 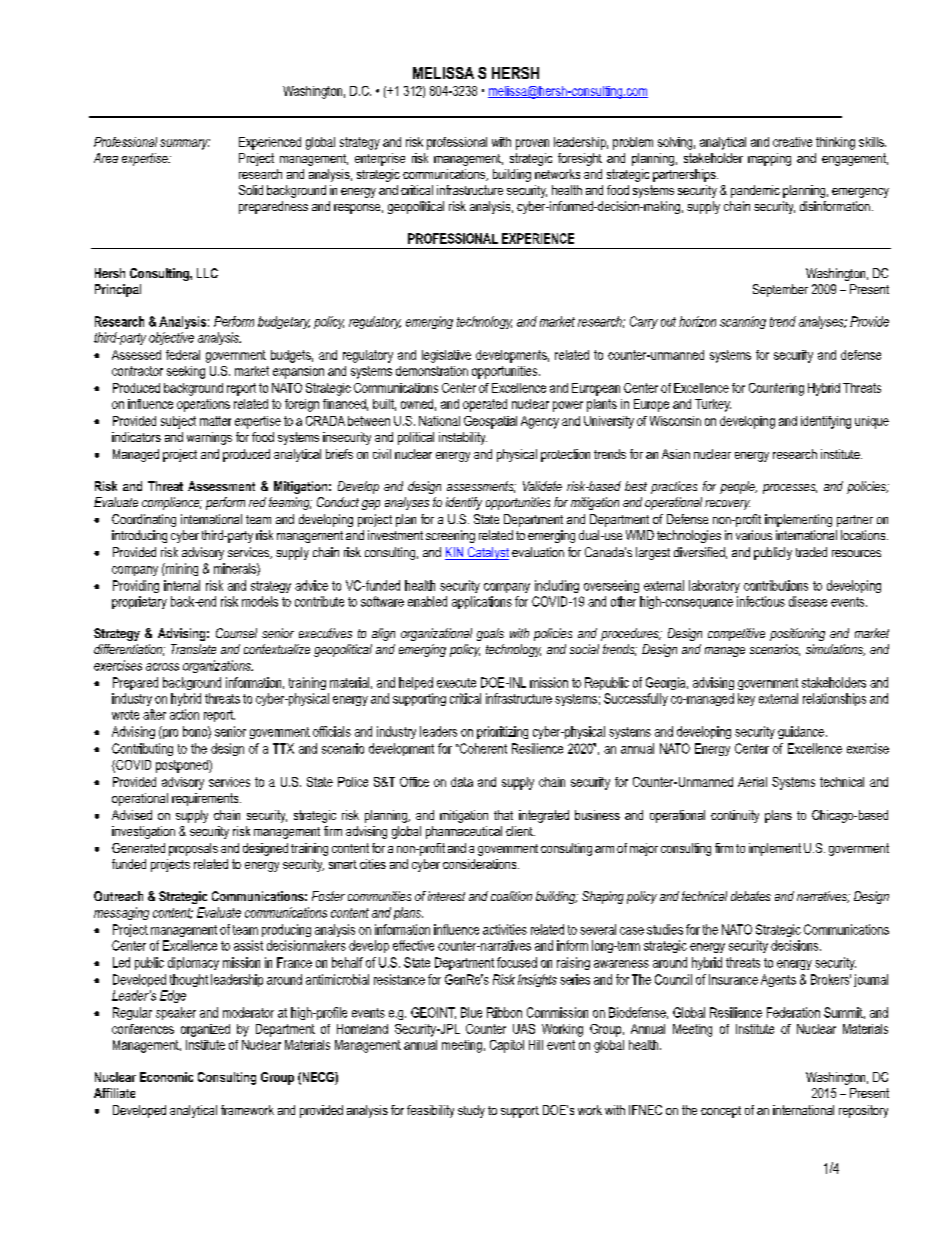 What do you see at coordinates (185, 144) in the page?
I see `summary` at bounding box center [185, 144].
